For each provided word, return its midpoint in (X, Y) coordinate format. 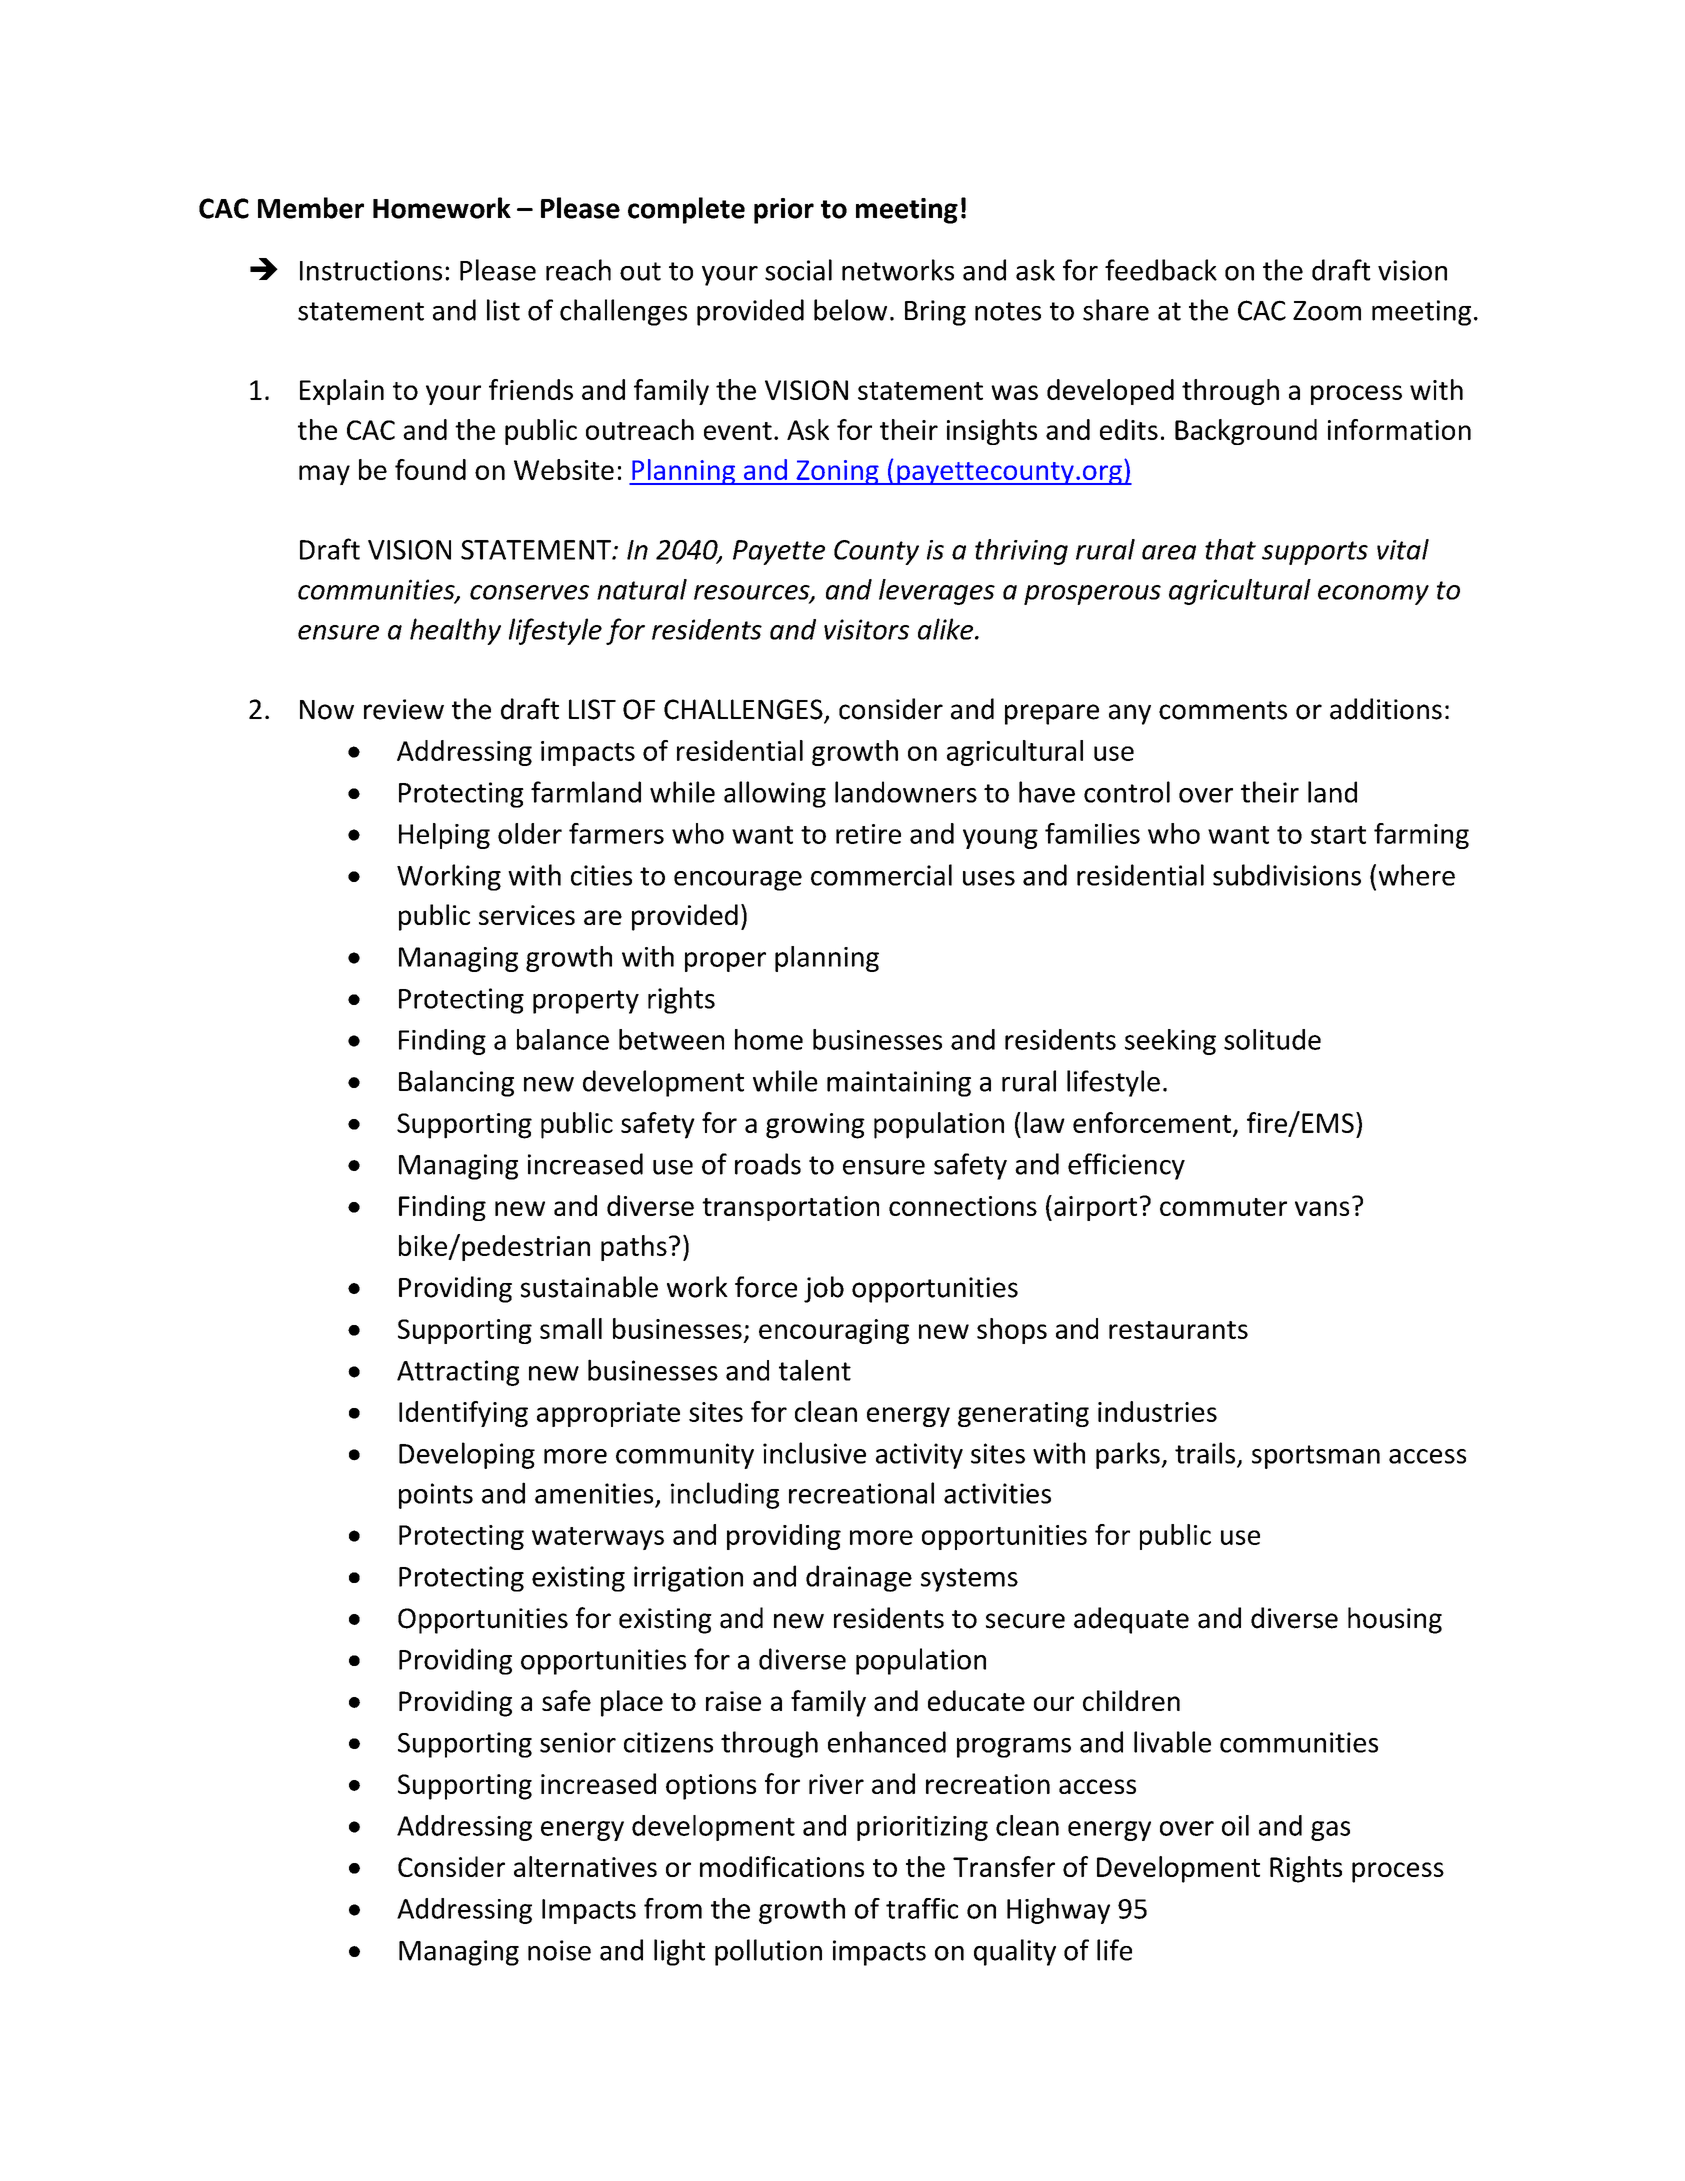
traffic (922, 1908)
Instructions (371, 270)
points (436, 1496)
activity (919, 1456)
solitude (1272, 1039)
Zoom (1327, 311)
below (850, 310)
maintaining (899, 1084)
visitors (866, 629)
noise (559, 1950)
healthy (455, 631)
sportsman (1316, 1457)
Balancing (456, 1083)
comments (1223, 710)
